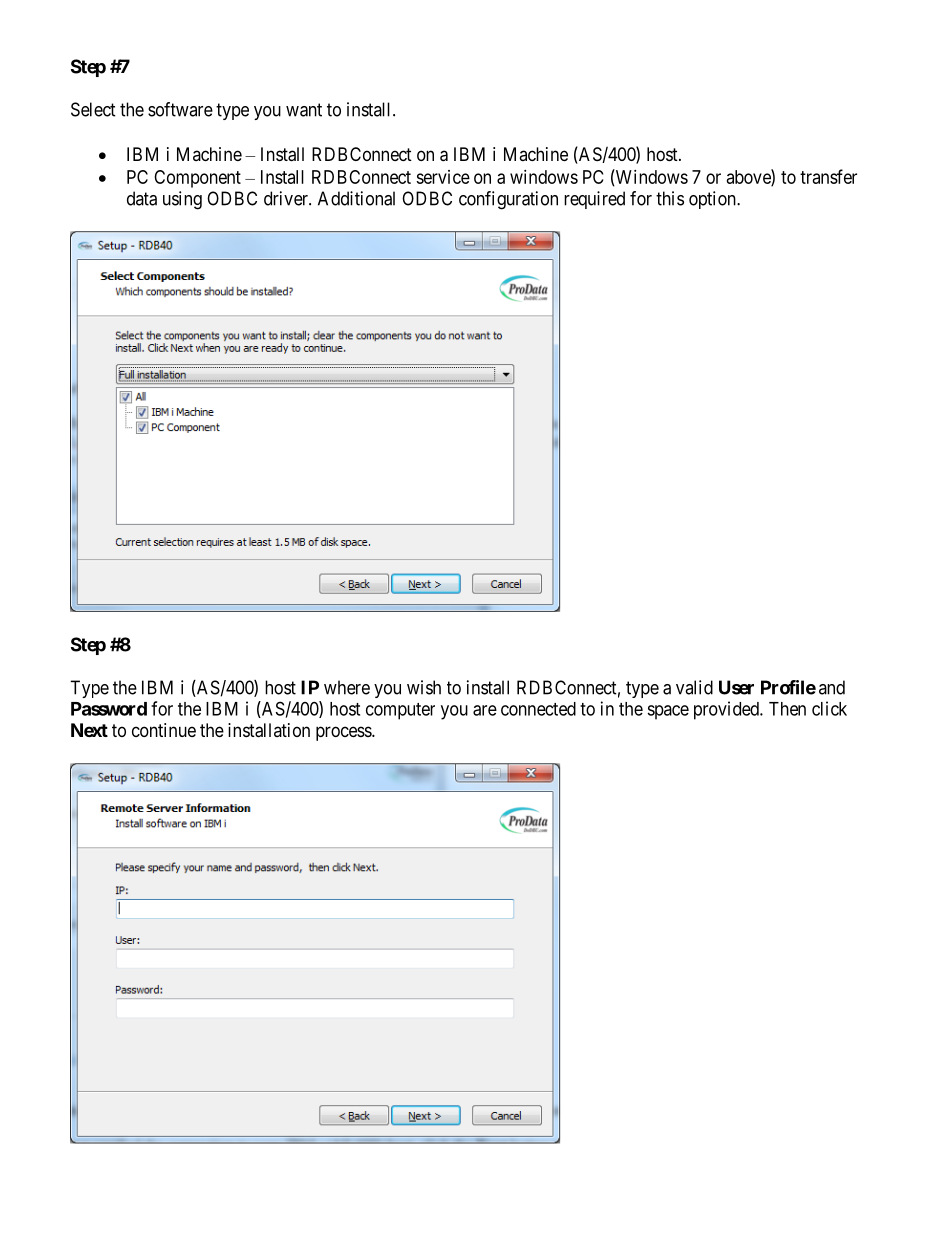  What do you see at coordinates (713, 200) in the screenshot?
I see `option` at bounding box center [713, 200].
